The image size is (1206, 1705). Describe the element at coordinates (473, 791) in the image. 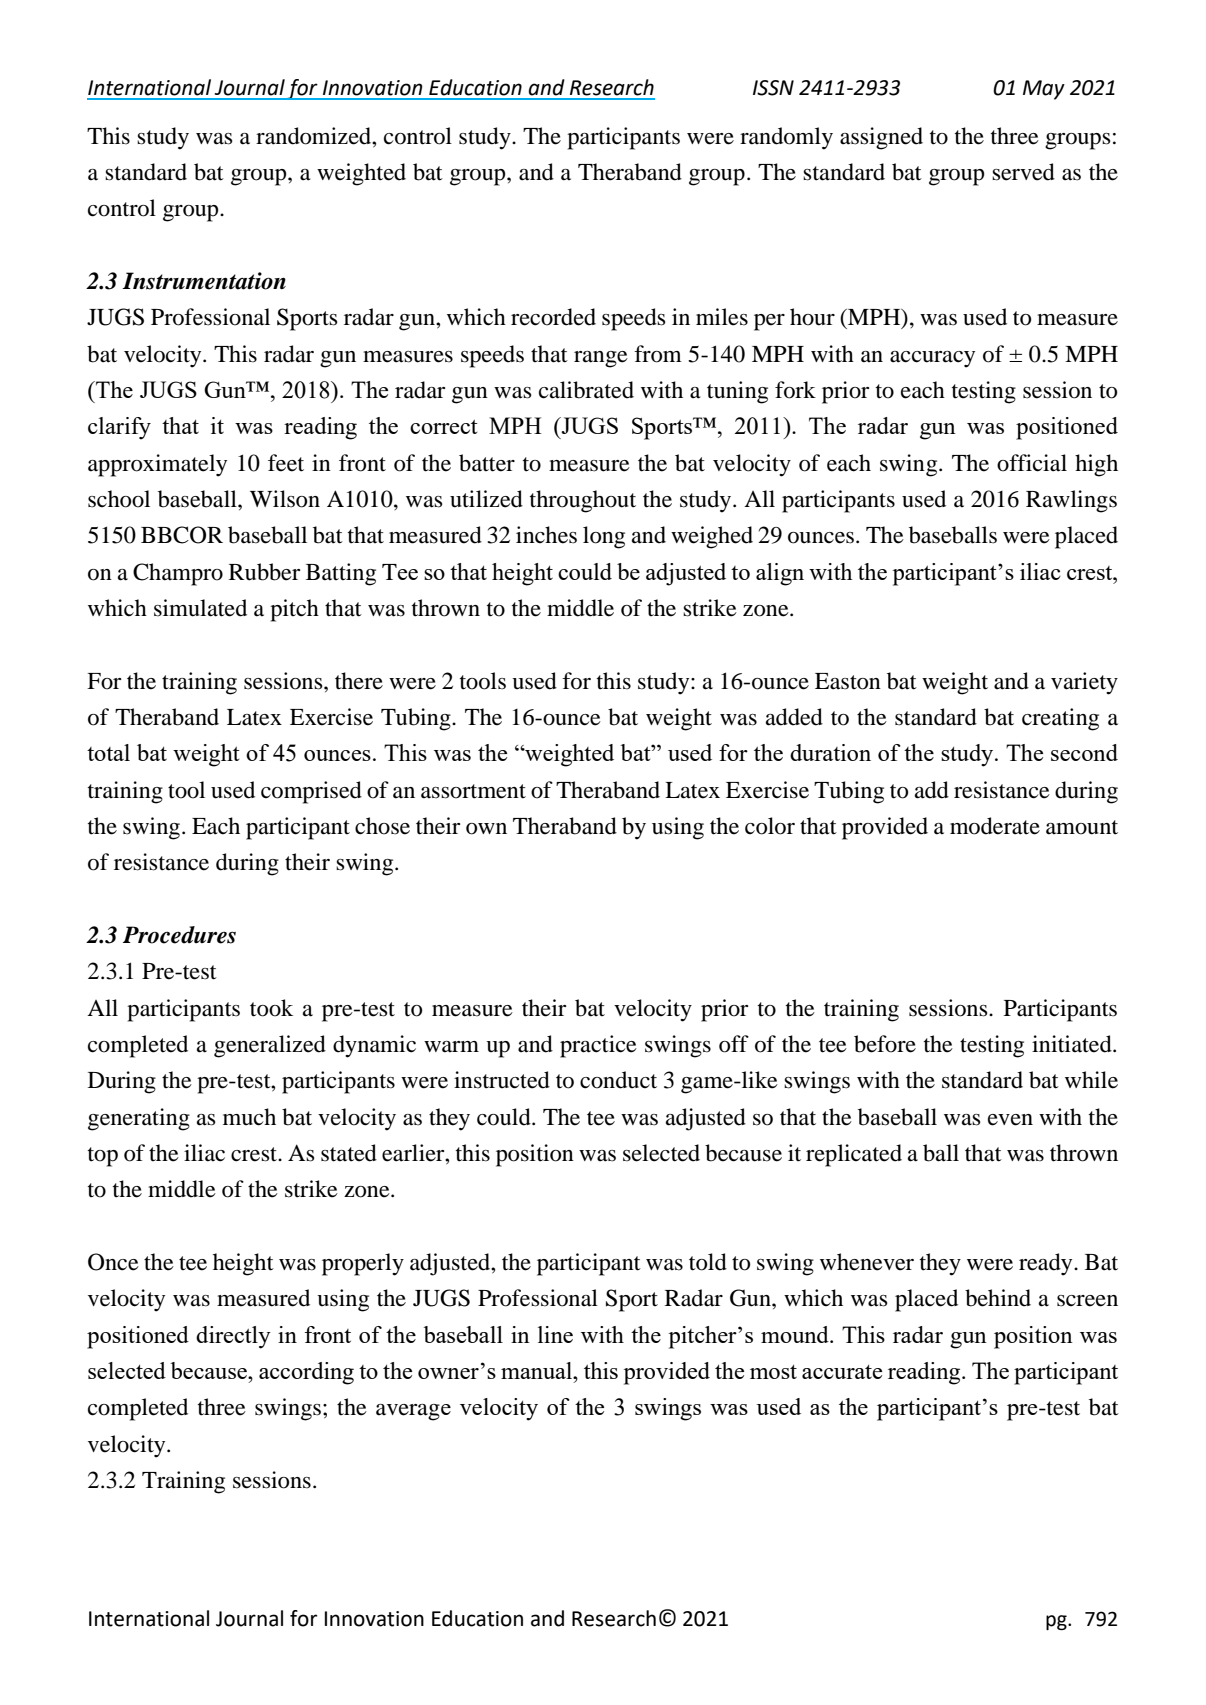

I see `assortment` at that location.
